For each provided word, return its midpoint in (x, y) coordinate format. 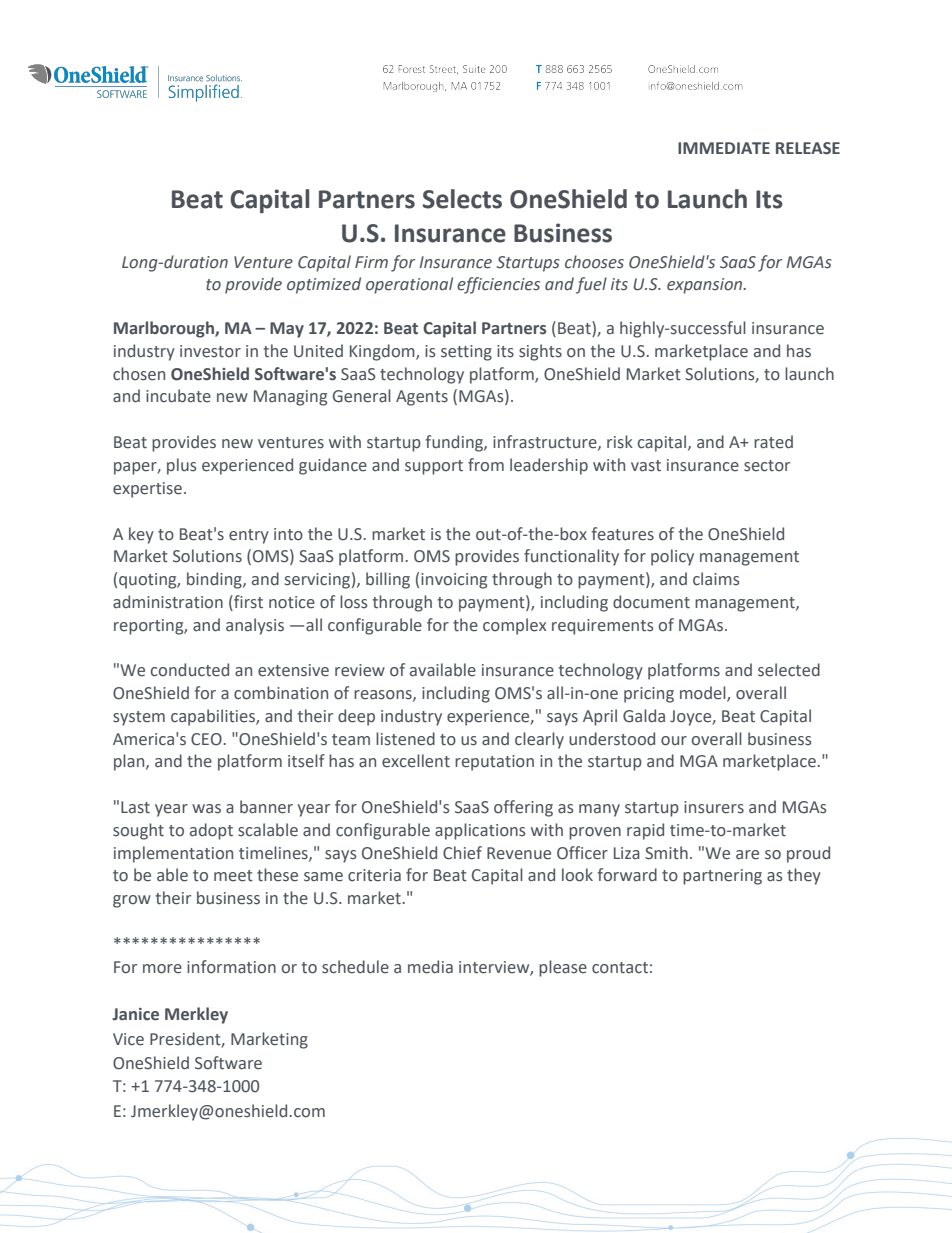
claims (716, 579)
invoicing (454, 581)
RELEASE (808, 148)
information (231, 967)
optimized (324, 285)
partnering (722, 877)
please (563, 968)
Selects (462, 199)
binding (215, 580)
